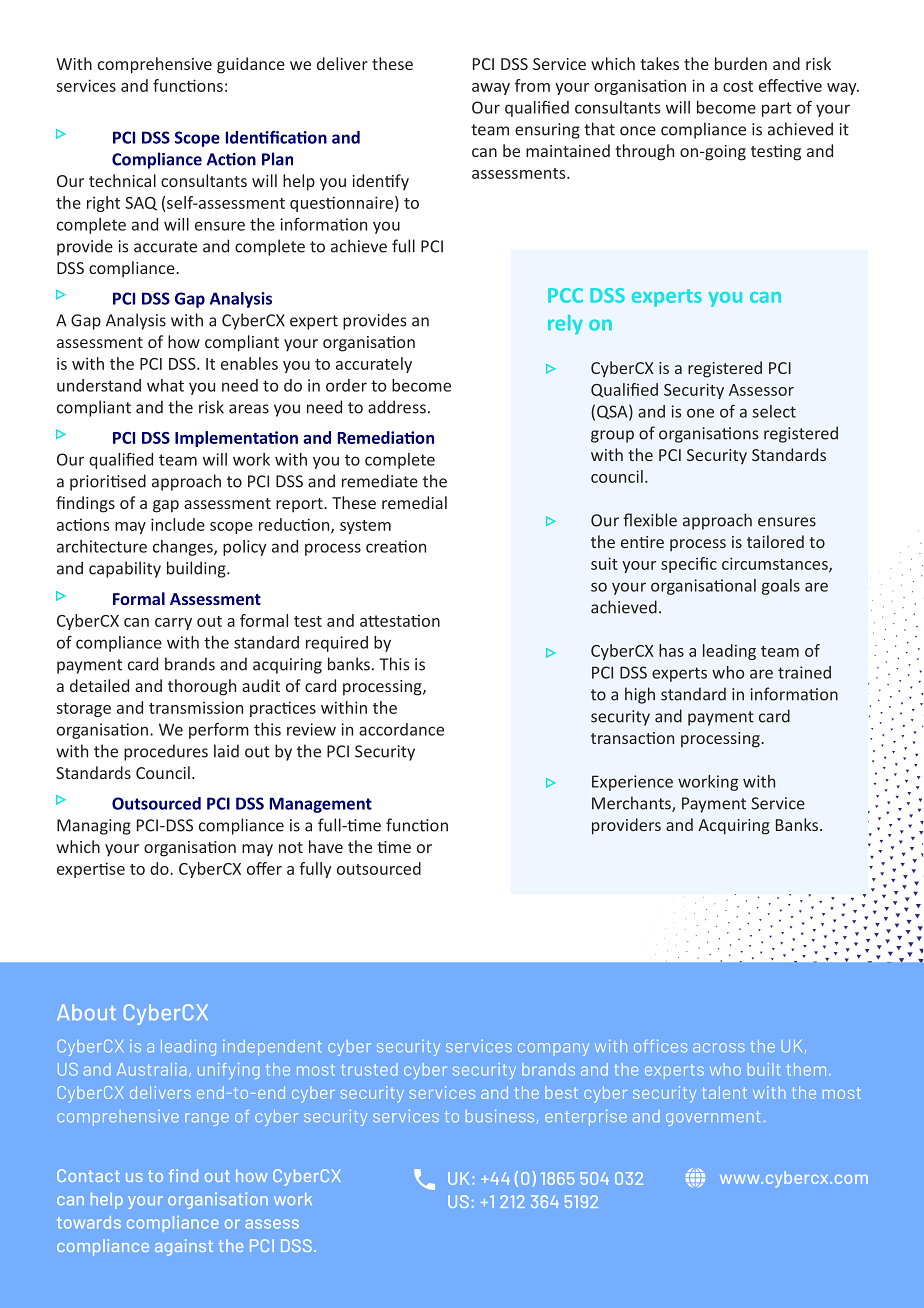  Describe the element at coordinates (414, 502) in the screenshot. I see `remedial` at that location.
